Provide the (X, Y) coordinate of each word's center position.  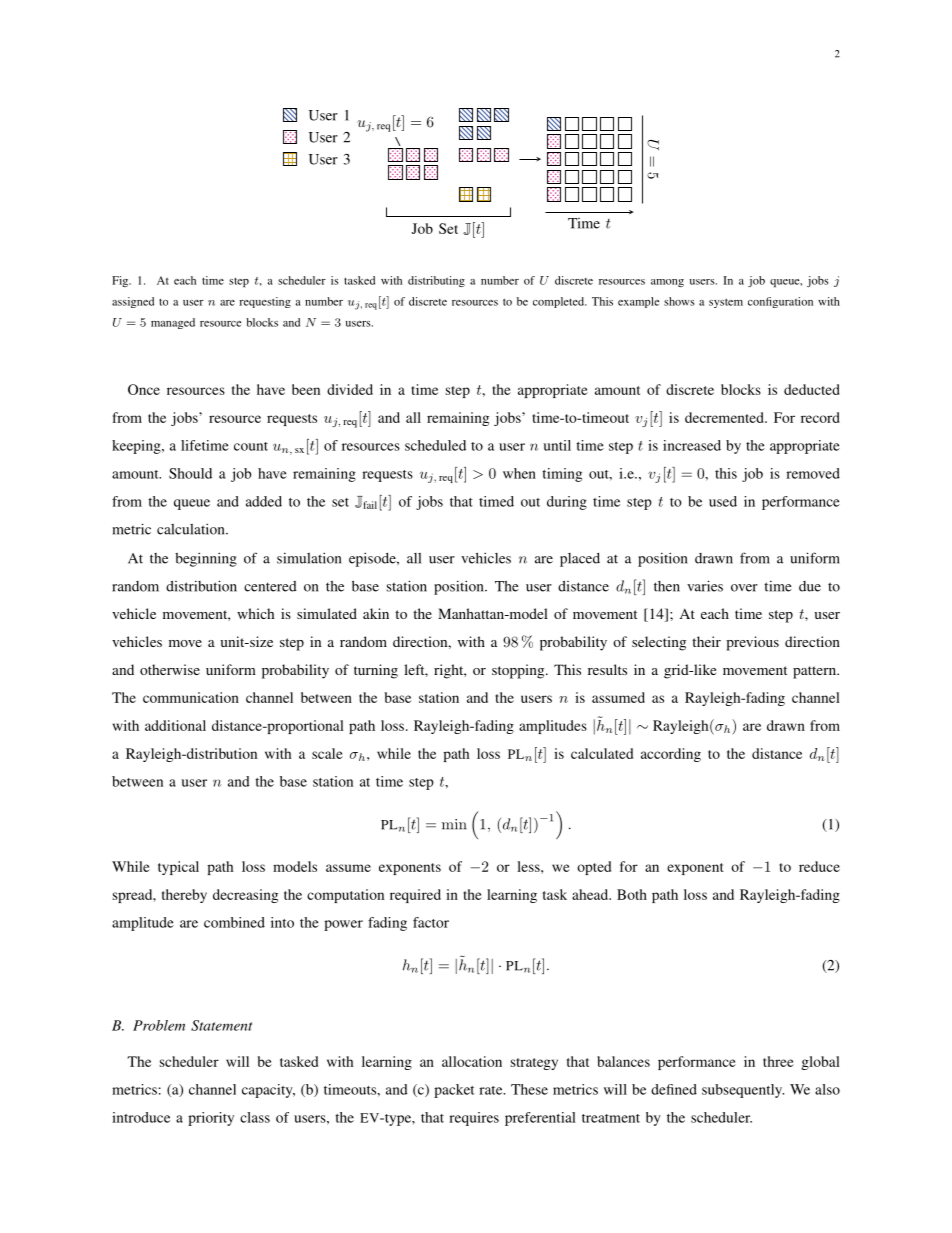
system (726, 303)
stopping (519, 671)
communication (191, 697)
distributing (436, 281)
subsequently (743, 1091)
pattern (815, 672)
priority (211, 1119)
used (723, 501)
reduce (819, 866)
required (415, 896)
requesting (265, 302)
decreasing (245, 896)
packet (454, 1091)
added (264, 501)
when (519, 473)
